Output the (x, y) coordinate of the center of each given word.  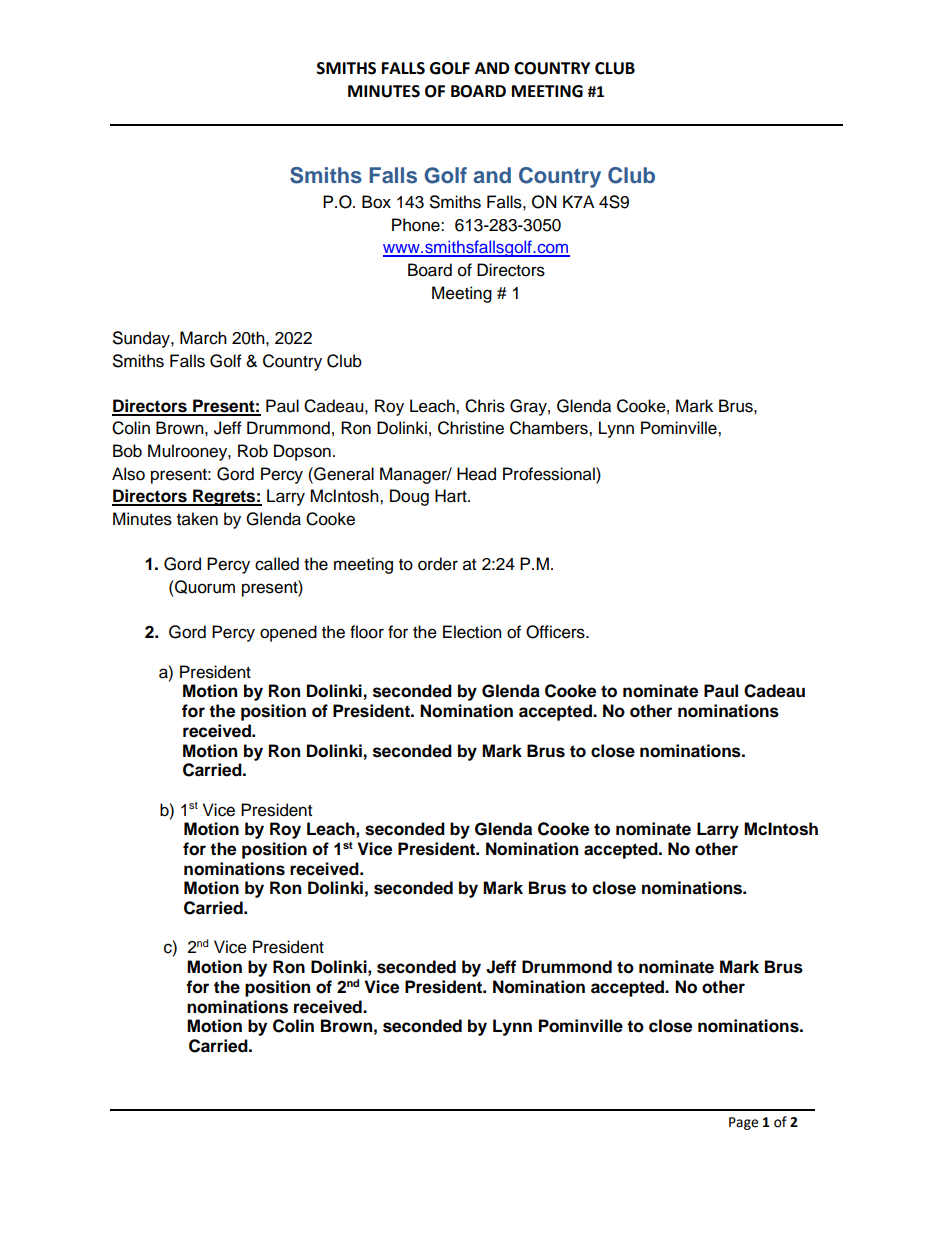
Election (472, 632)
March (203, 338)
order (438, 564)
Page (743, 1123)
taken (197, 519)
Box (376, 202)
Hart (452, 496)
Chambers (550, 428)
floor (367, 632)
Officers (556, 632)
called (277, 564)
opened (288, 633)
